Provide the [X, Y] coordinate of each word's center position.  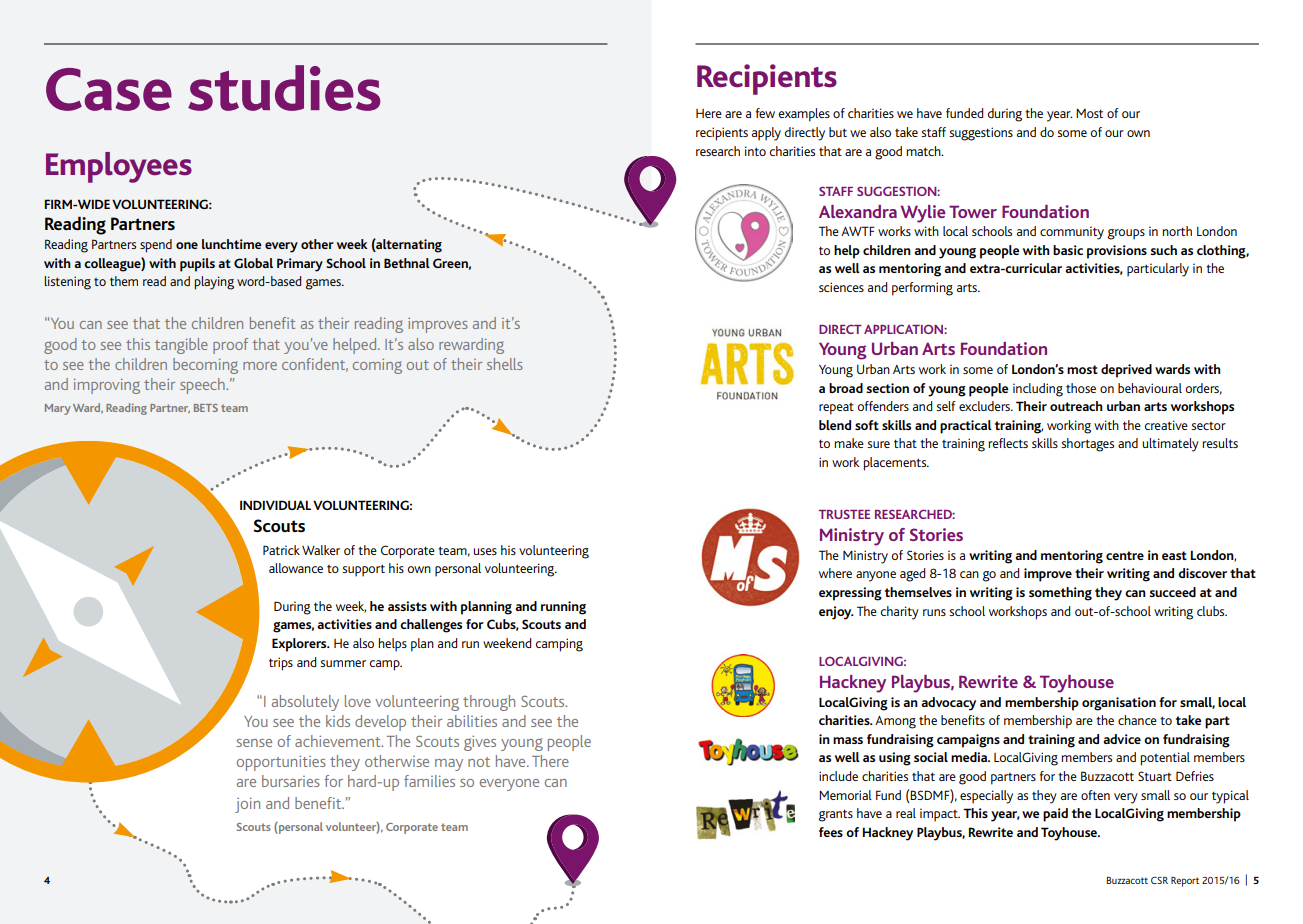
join [247, 805]
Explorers [300, 645]
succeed [1172, 592]
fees [831, 832]
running [563, 608]
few [765, 113]
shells [505, 364]
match [924, 151]
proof [230, 346]
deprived [1126, 371]
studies [284, 88]
